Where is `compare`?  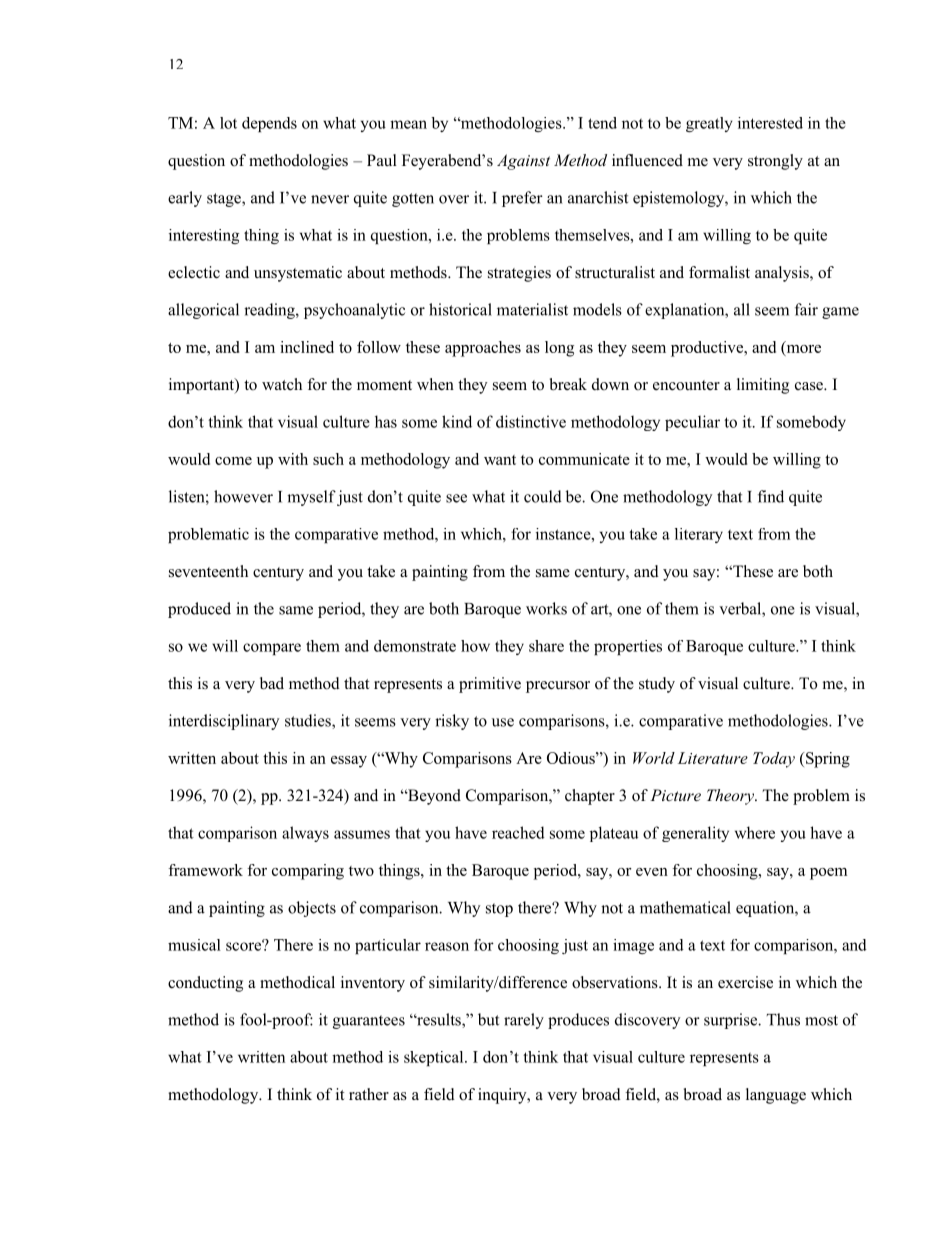
compare is located at coordinates (272, 649).
